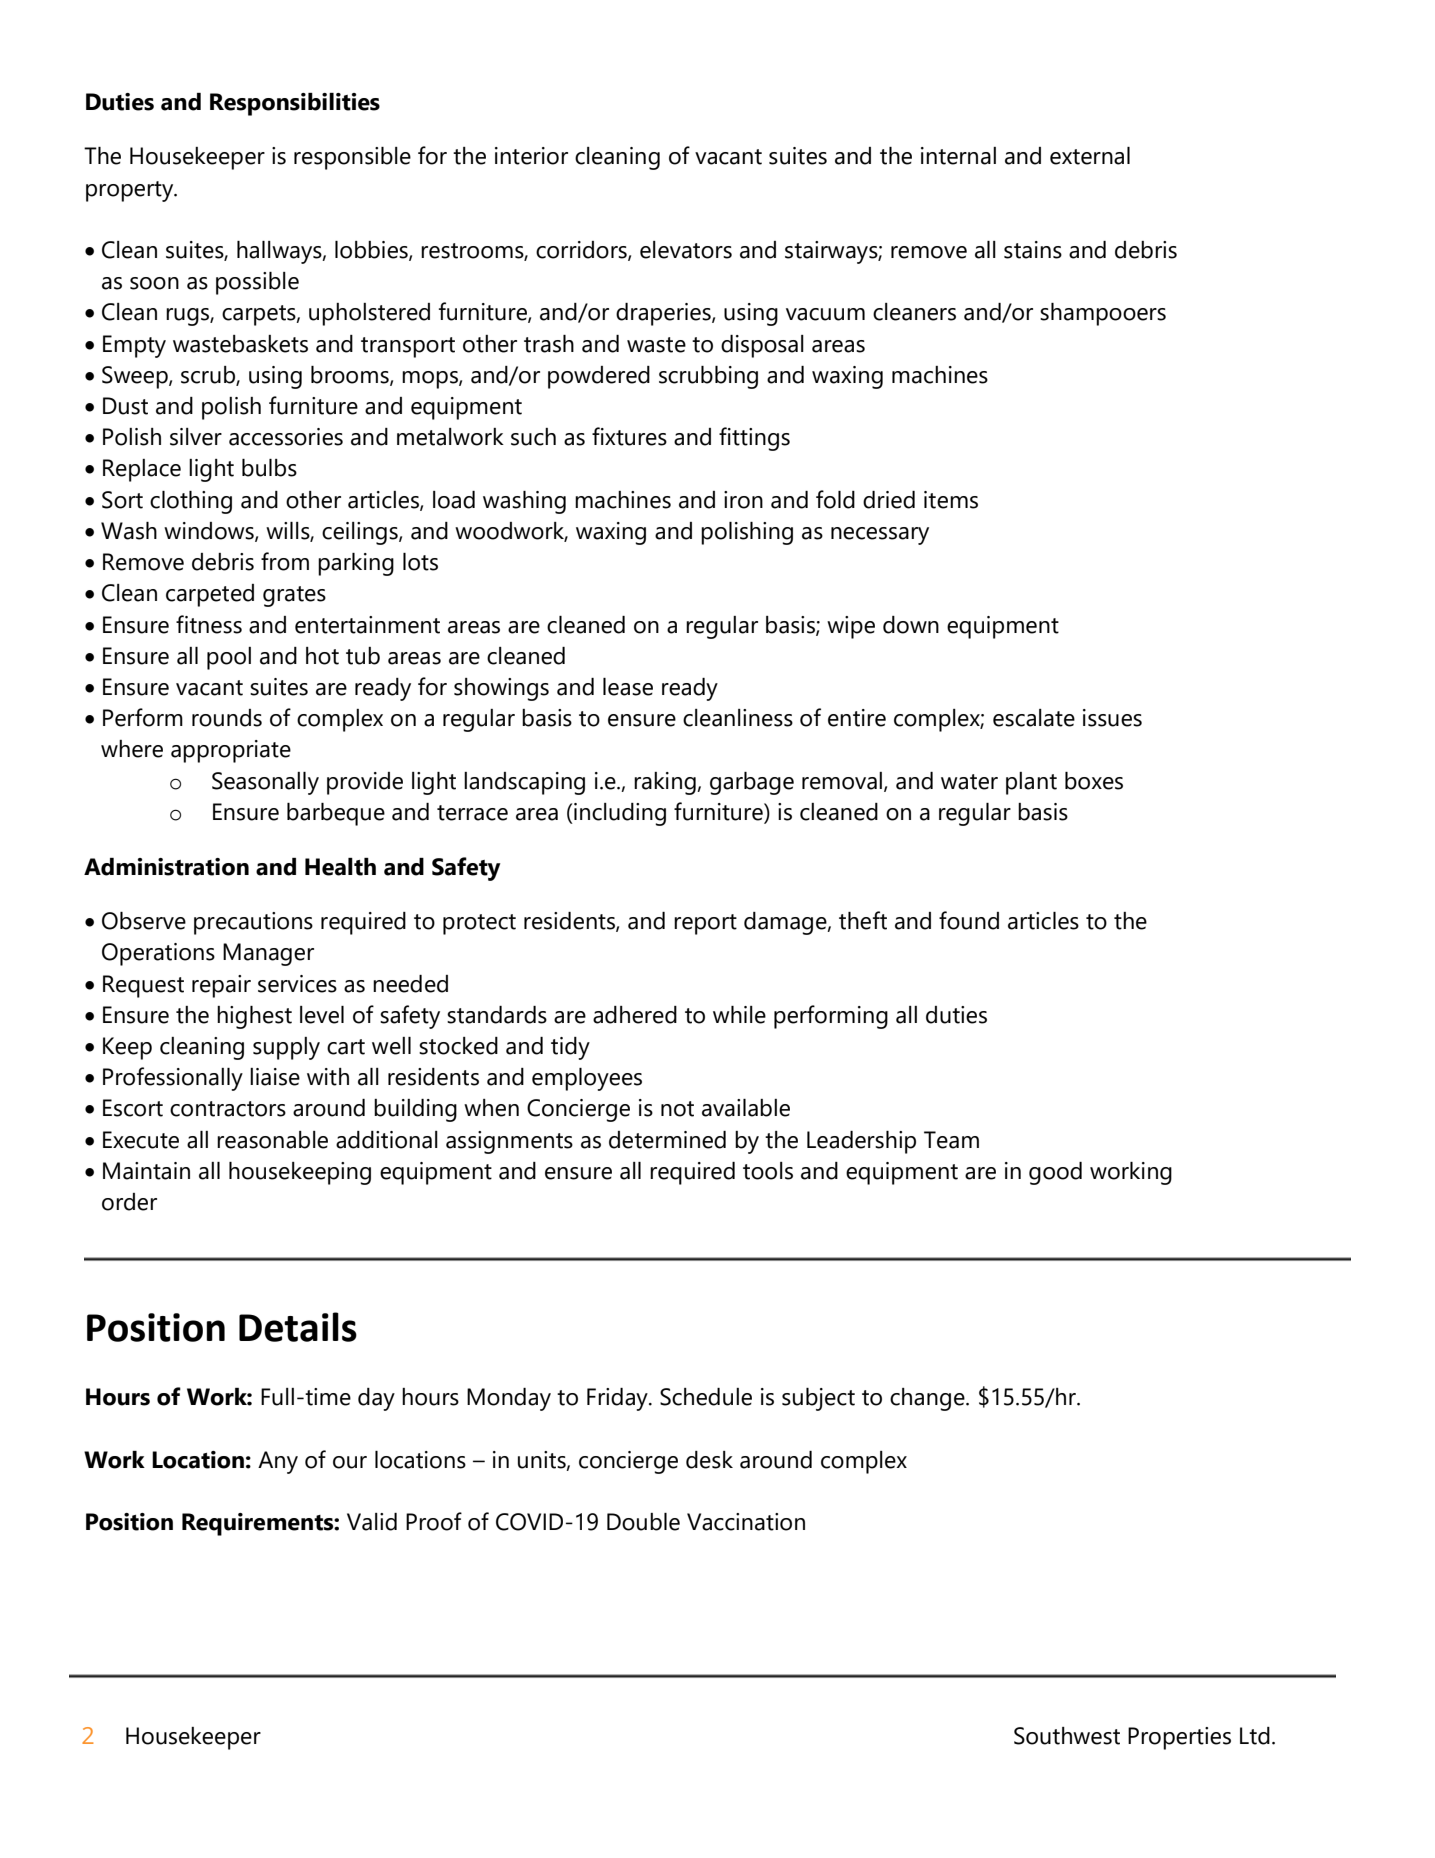 This screenshot has height=1858, width=1435. What do you see at coordinates (643, 1522) in the screenshot?
I see `Double` at bounding box center [643, 1522].
